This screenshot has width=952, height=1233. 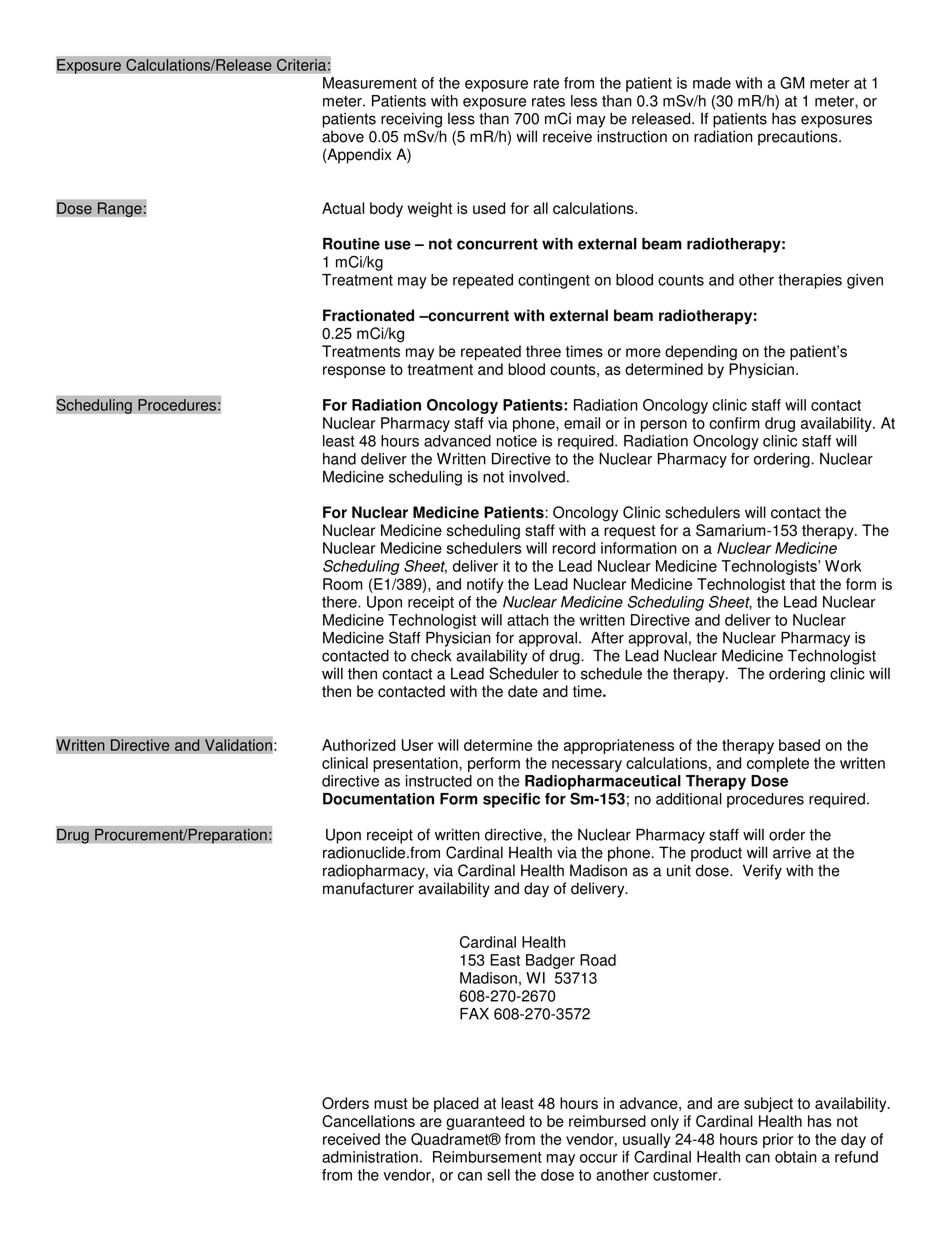 What do you see at coordinates (431, 655) in the screenshot?
I see `check` at bounding box center [431, 655].
